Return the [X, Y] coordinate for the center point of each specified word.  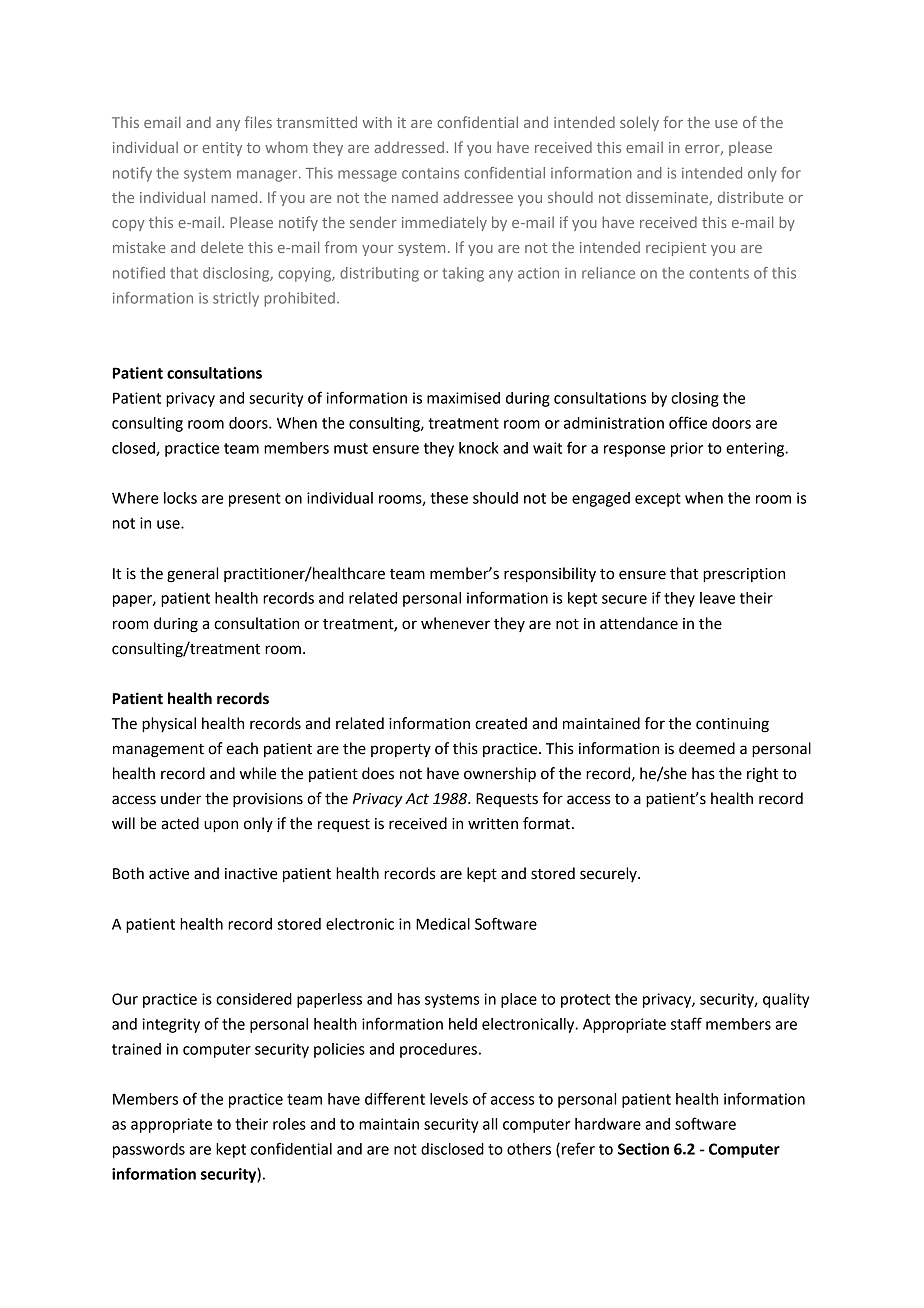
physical [169, 725]
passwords [149, 1150]
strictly [236, 299]
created [501, 723]
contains [430, 173]
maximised [463, 398]
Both [128, 873]
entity [222, 149]
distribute [750, 197]
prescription [744, 575]
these [449, 498]
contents [719, 273]
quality [786, 1000]
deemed [707, 748]
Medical [443, 924]
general [192, 575]
